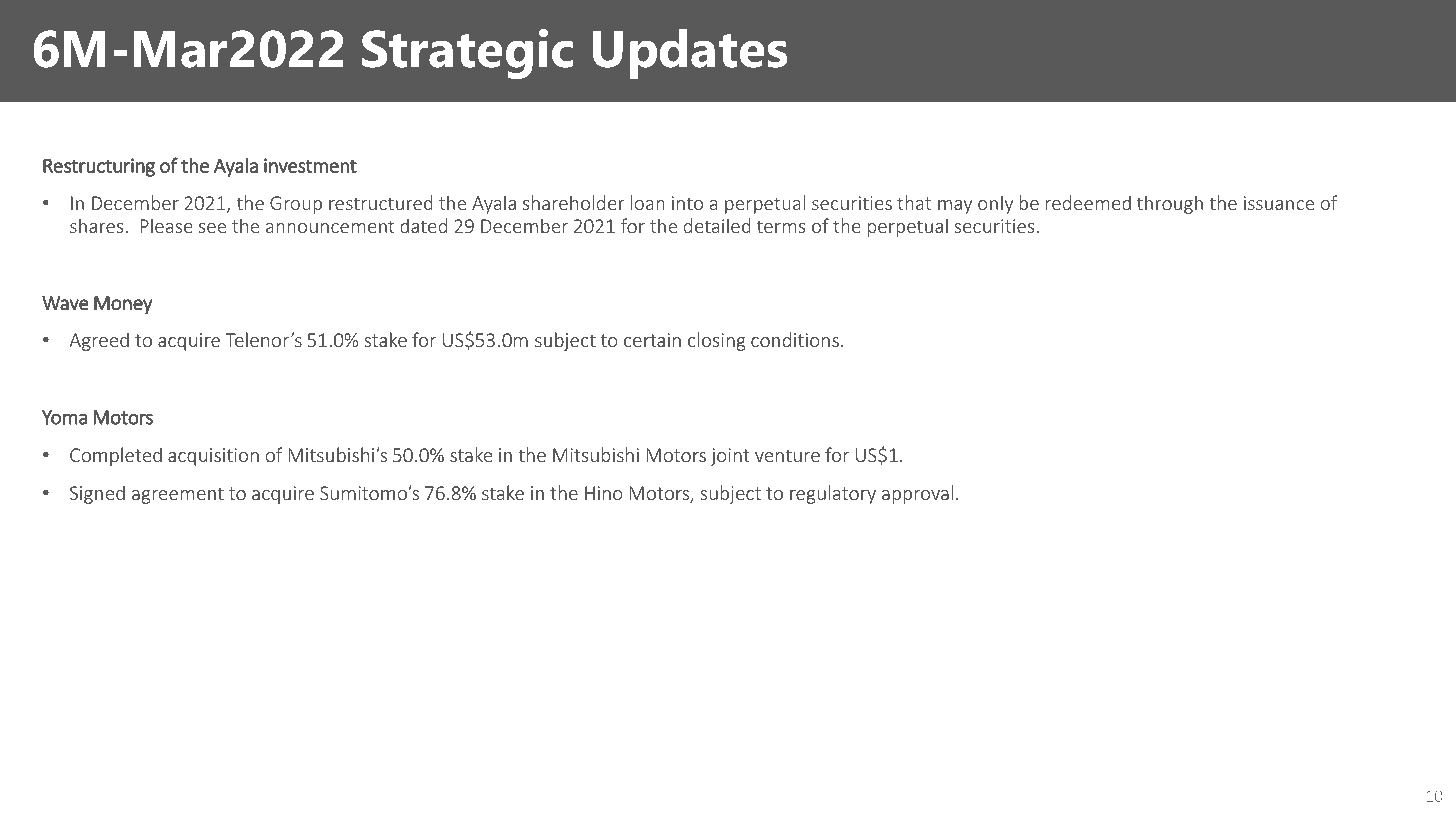  I want to click on redeemed, so click(1088, 202).
